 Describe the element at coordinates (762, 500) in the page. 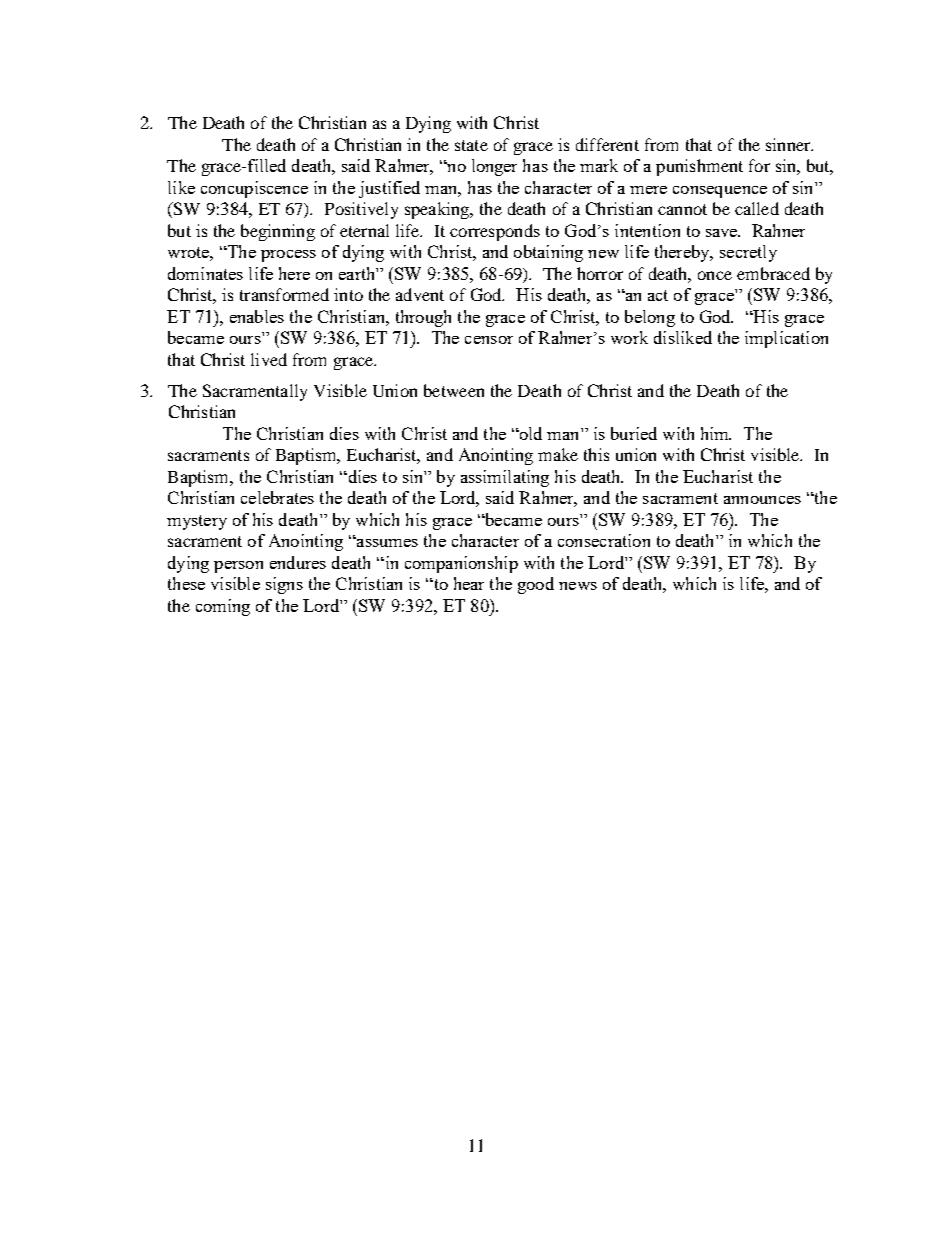

I see `announces` at that location.
